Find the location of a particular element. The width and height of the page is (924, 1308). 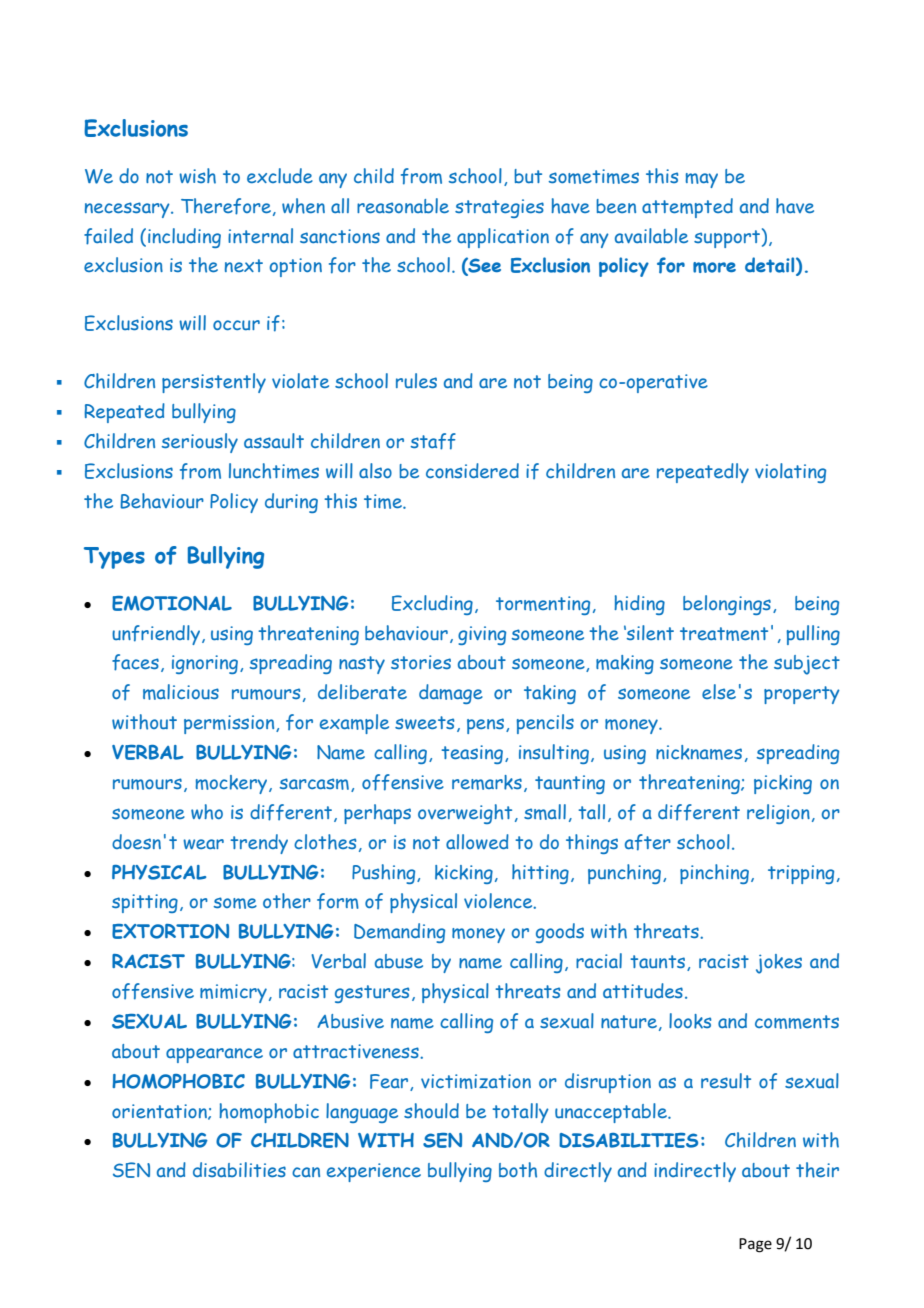

both is located at coordinates (518, 1170).
